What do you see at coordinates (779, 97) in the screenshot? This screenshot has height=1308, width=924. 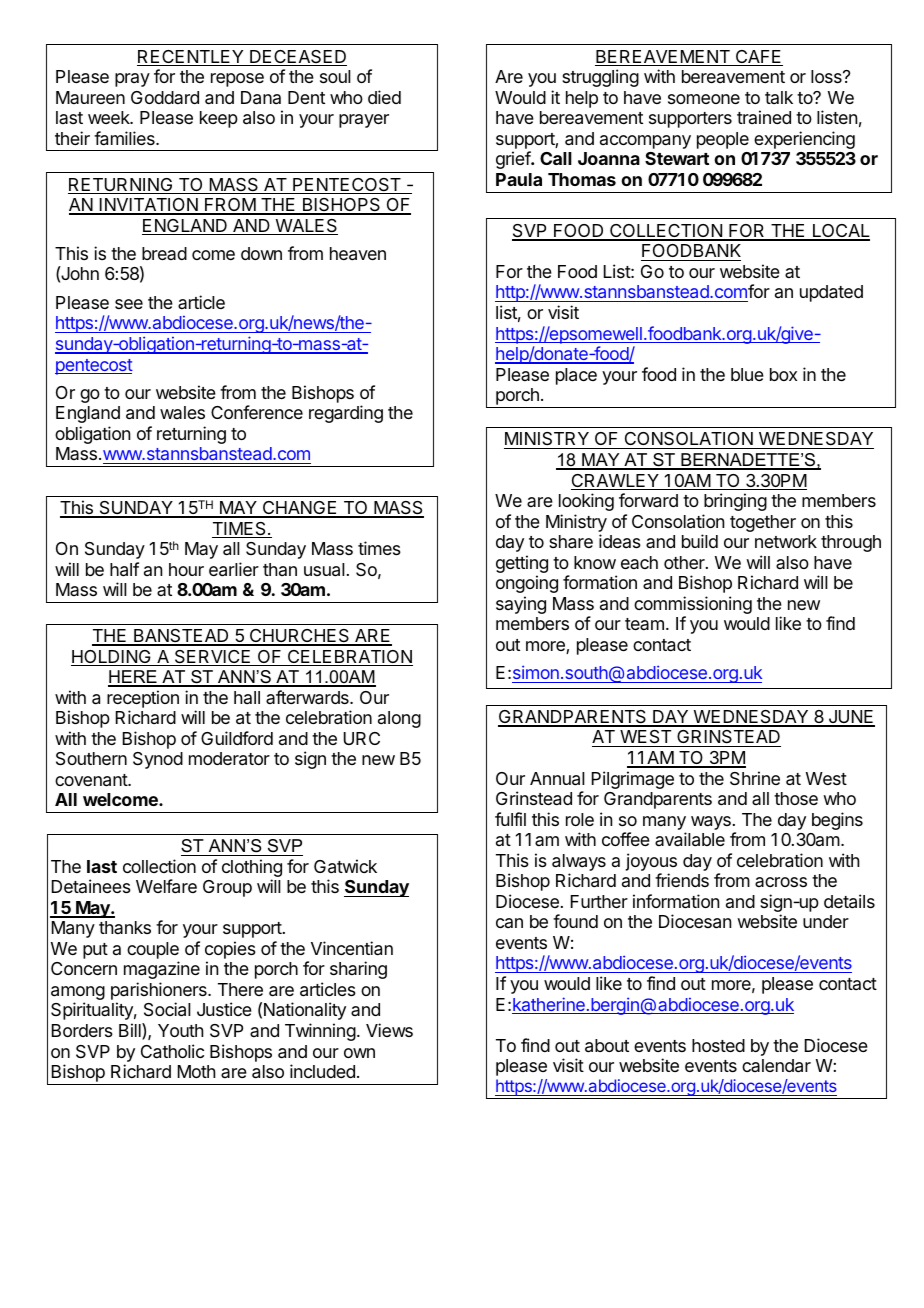 I see `talk` at bounding box center [779, 97].
